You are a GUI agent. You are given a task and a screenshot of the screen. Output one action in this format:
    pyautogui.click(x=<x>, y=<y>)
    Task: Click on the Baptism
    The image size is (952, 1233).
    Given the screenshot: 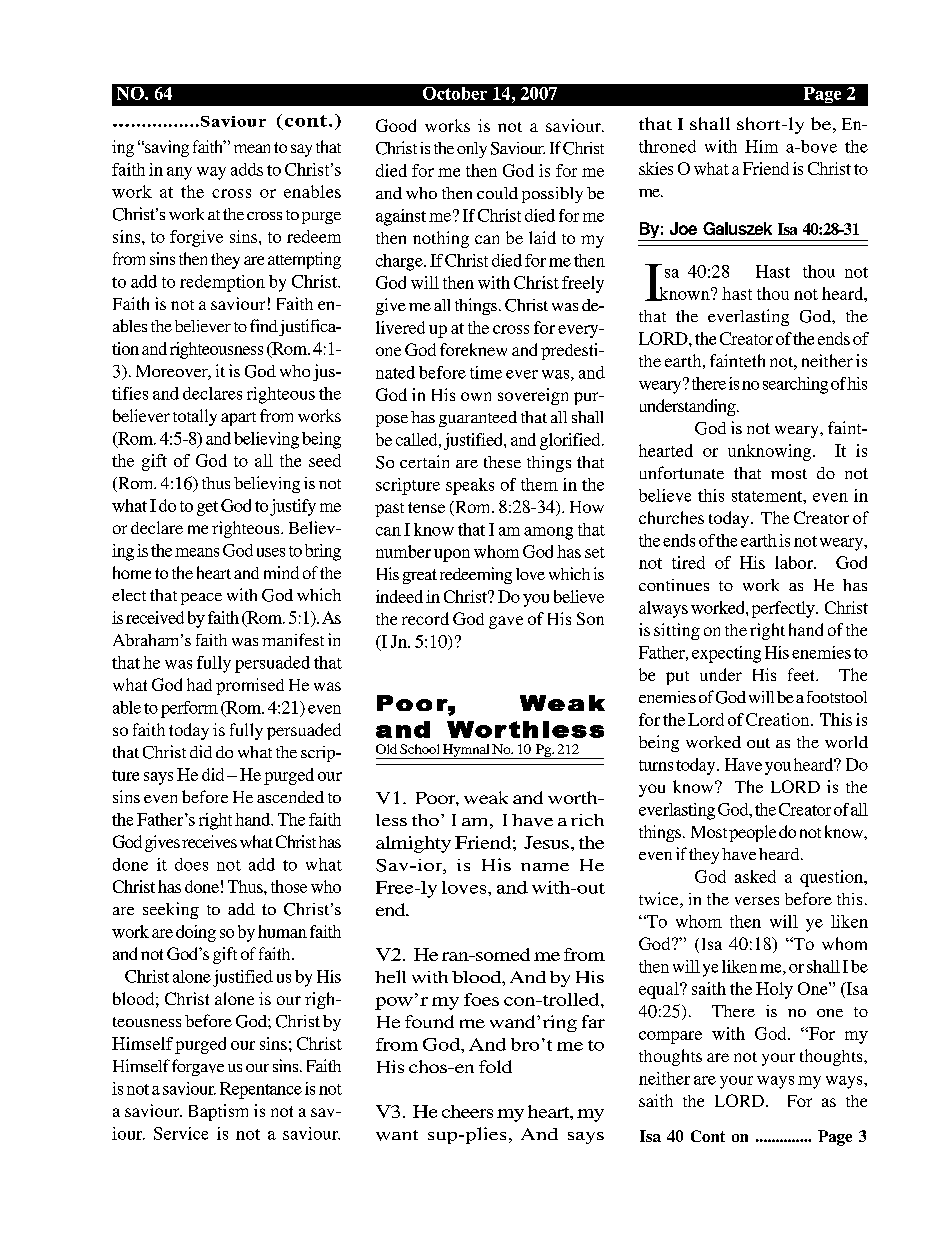 What is the action you would take?
    pyautogui.click(x=218, y=1112)
